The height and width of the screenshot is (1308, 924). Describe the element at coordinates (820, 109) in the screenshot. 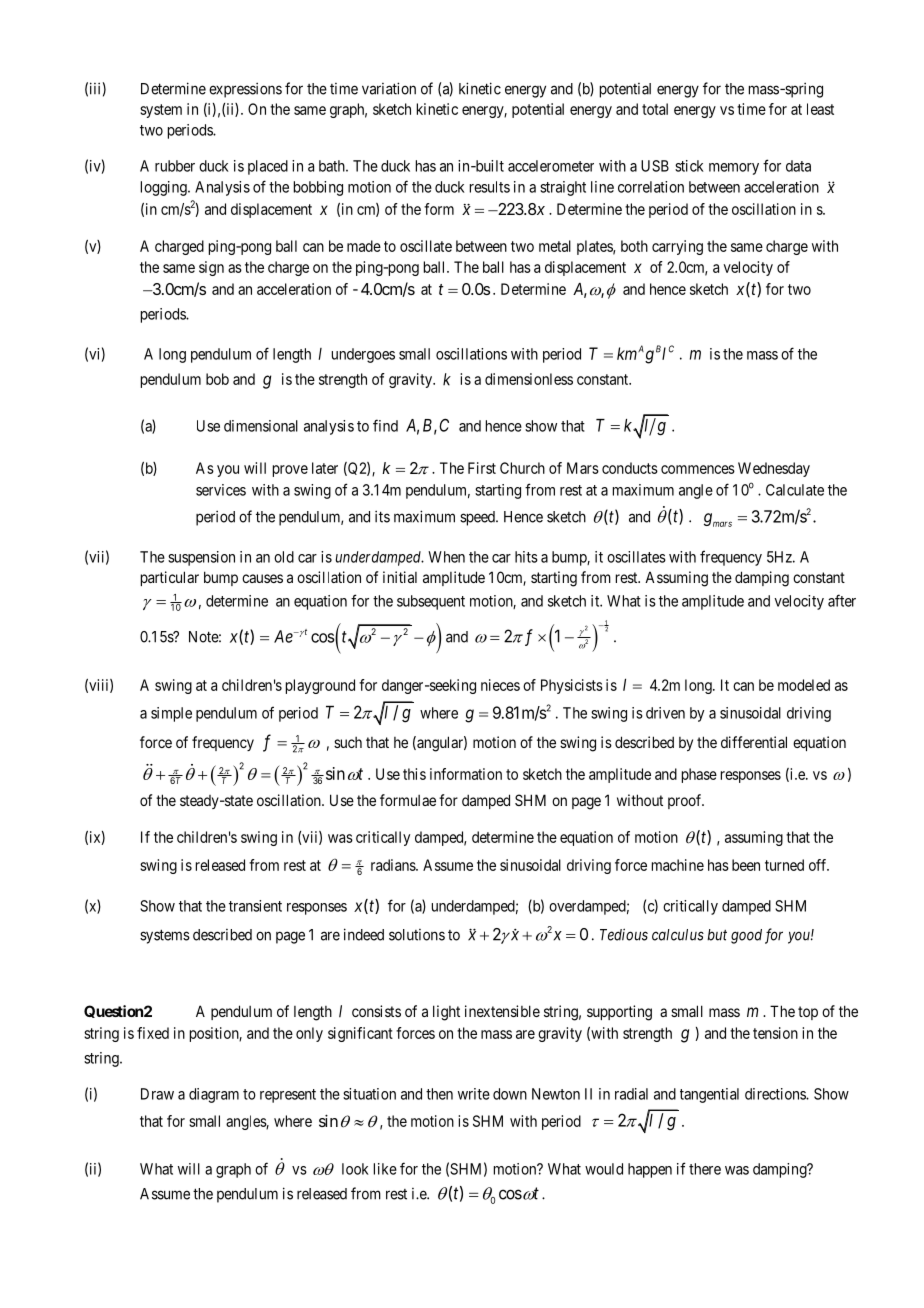

I see `least` at that location.
